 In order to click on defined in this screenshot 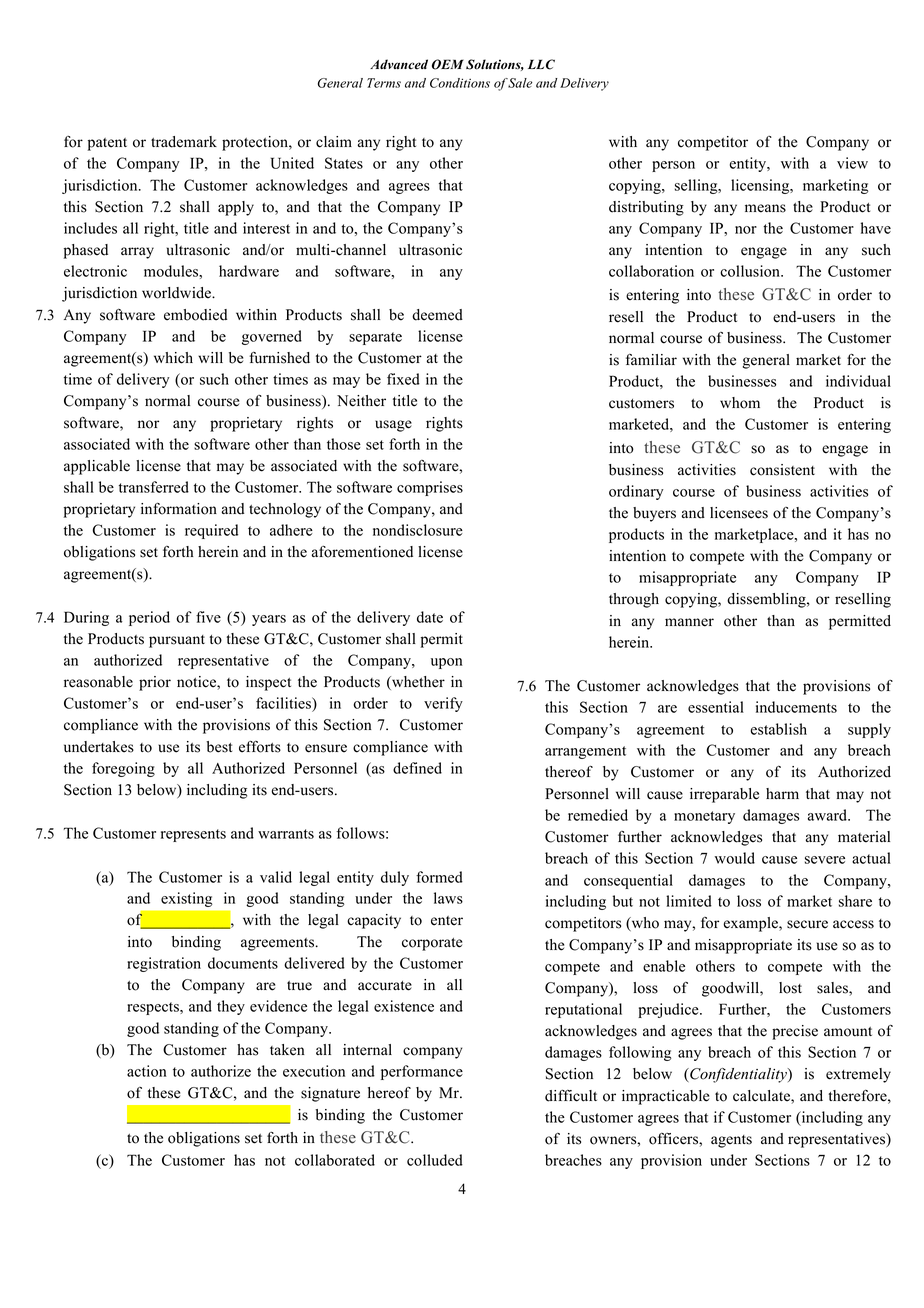, I will do `click(417, 768)`.
